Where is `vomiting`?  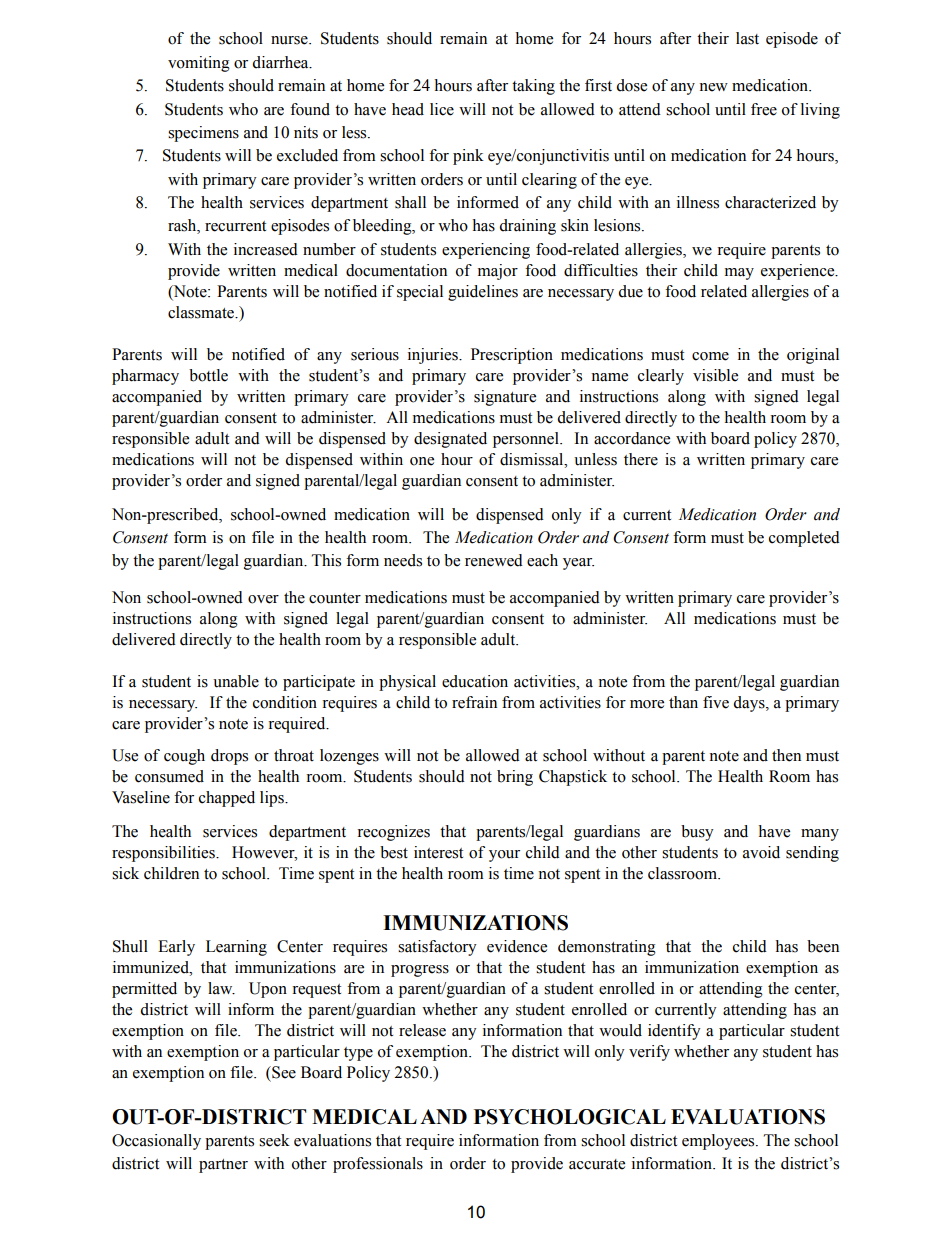 vomiting is located at coordinates (199, 64).
